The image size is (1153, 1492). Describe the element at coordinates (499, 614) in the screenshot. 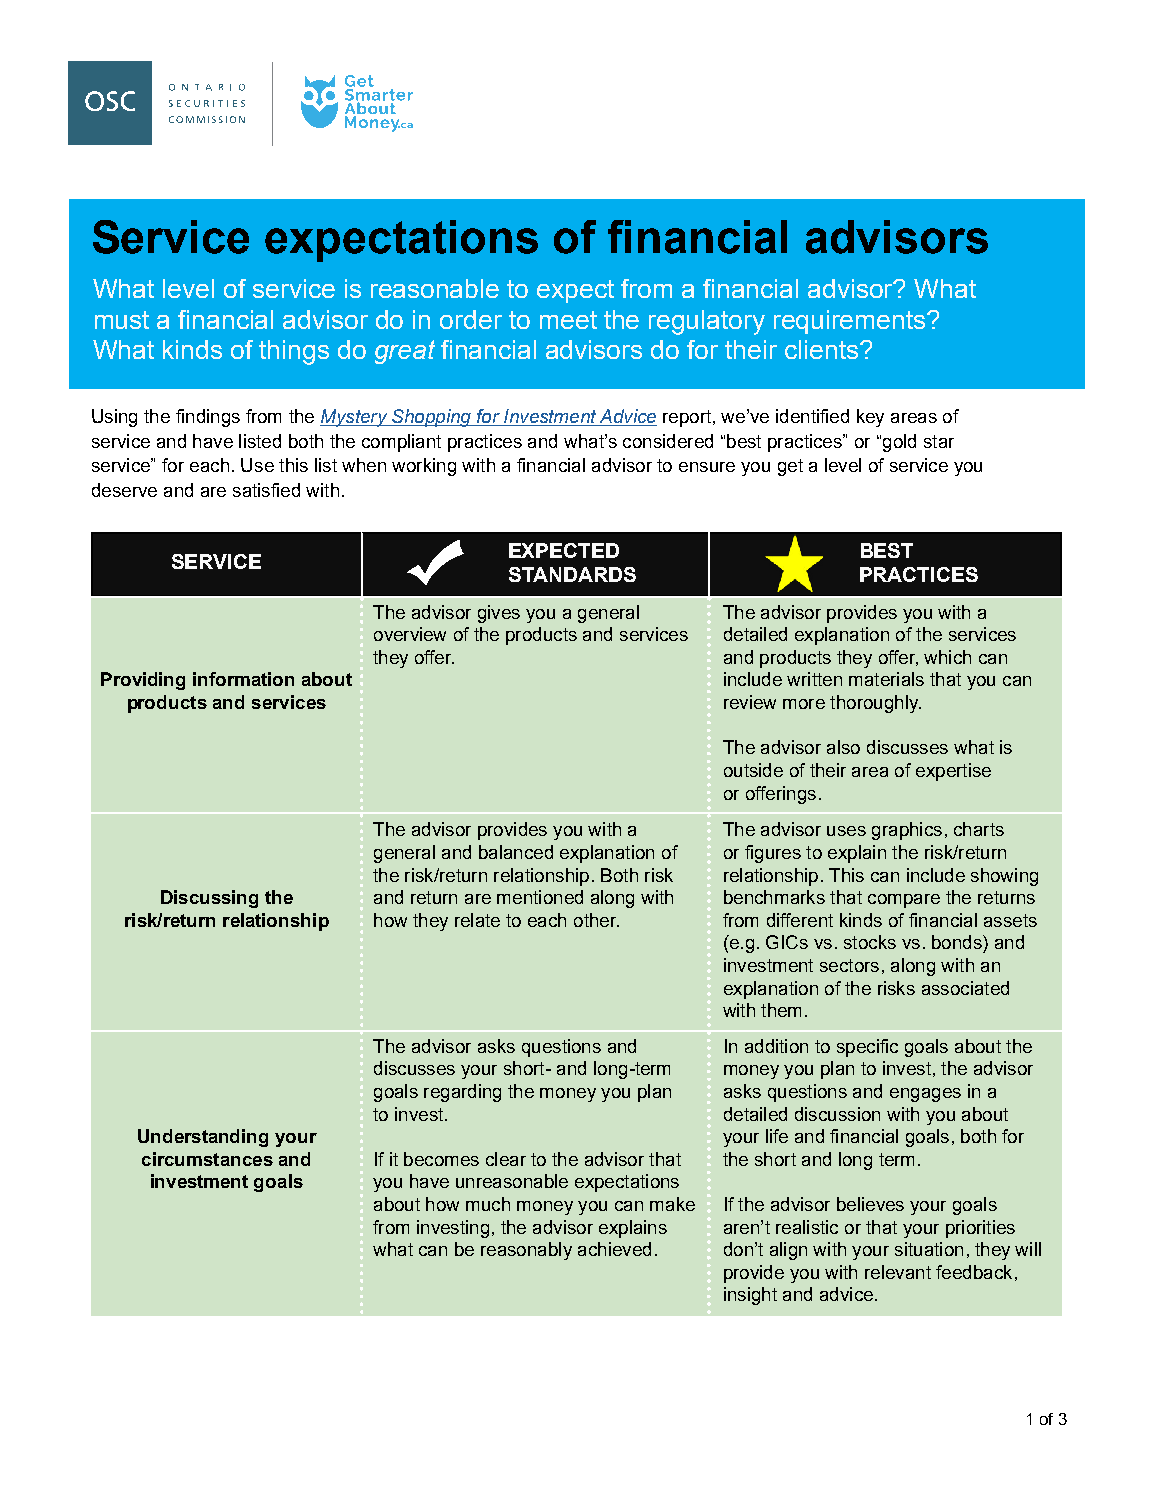

I see `gives` at that location.
